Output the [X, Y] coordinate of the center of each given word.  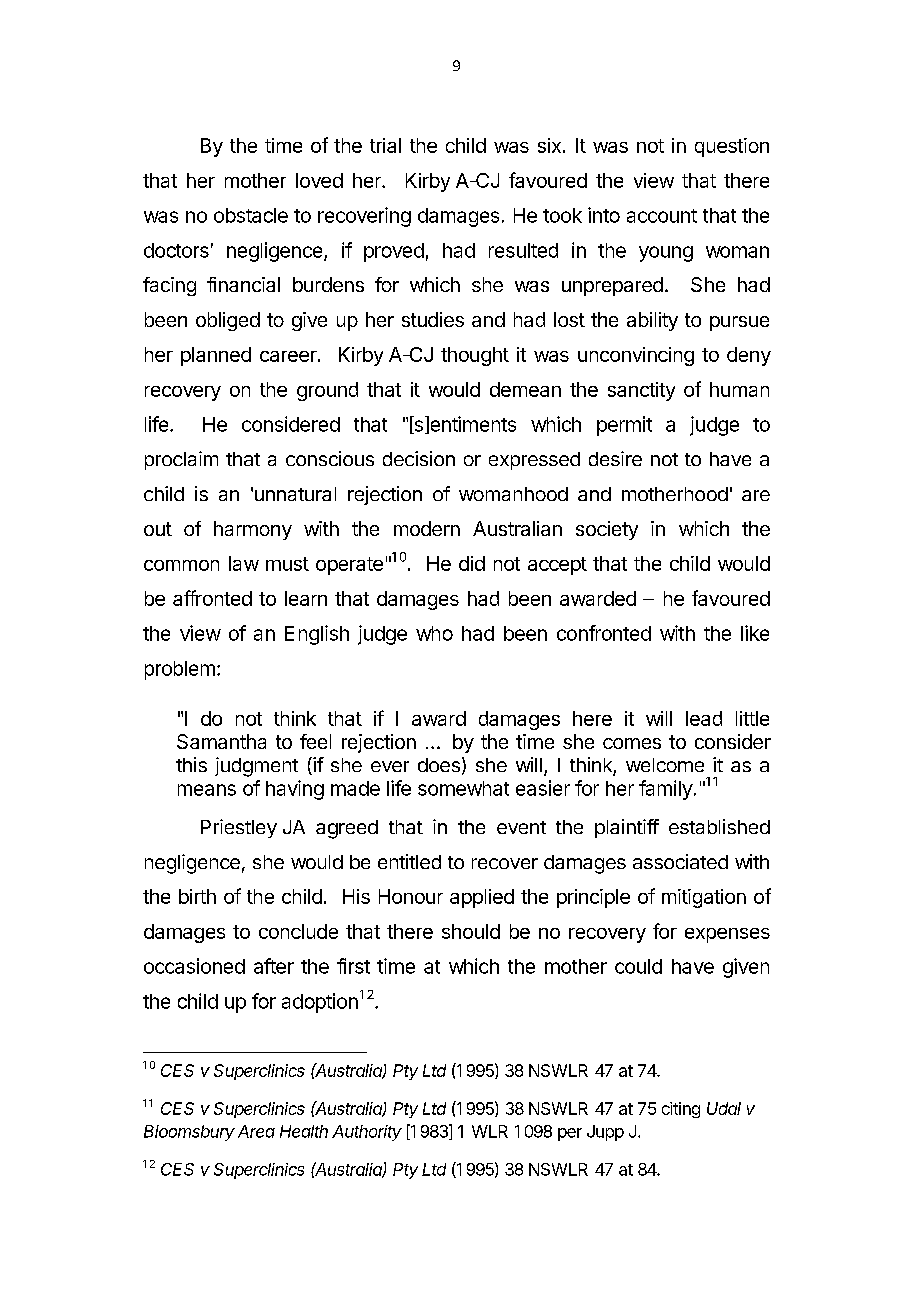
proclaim [181, 460]
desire [615, 458]
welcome [665, 765]
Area [256, 1131]
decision [419, 458]
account [662, 216]
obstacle [251, 215]
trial [385, 145]
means [207, 790]
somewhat [463, 788]
